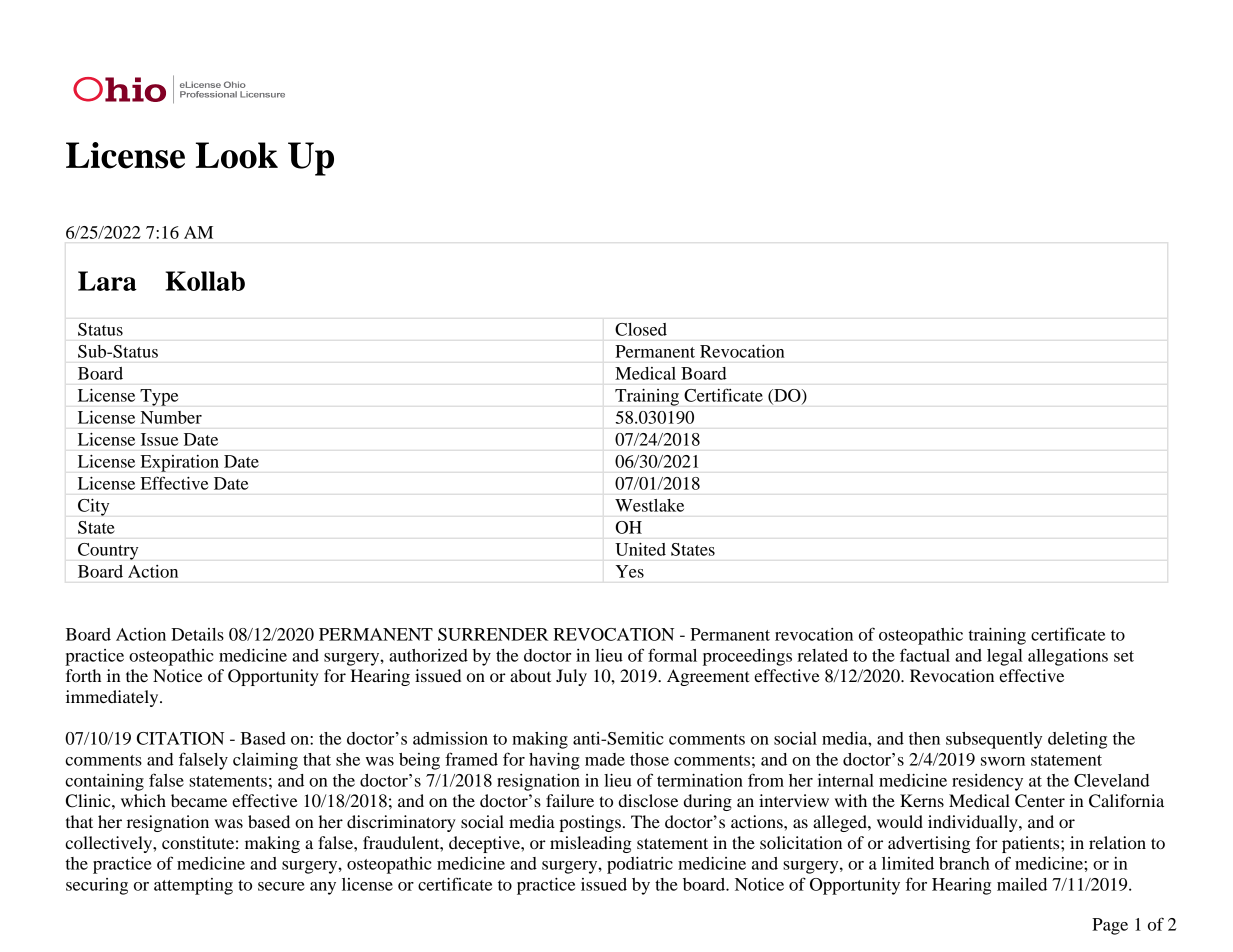 The height and width of the image is (952, 1233). I want to click on Lara, so click(107, 281).
